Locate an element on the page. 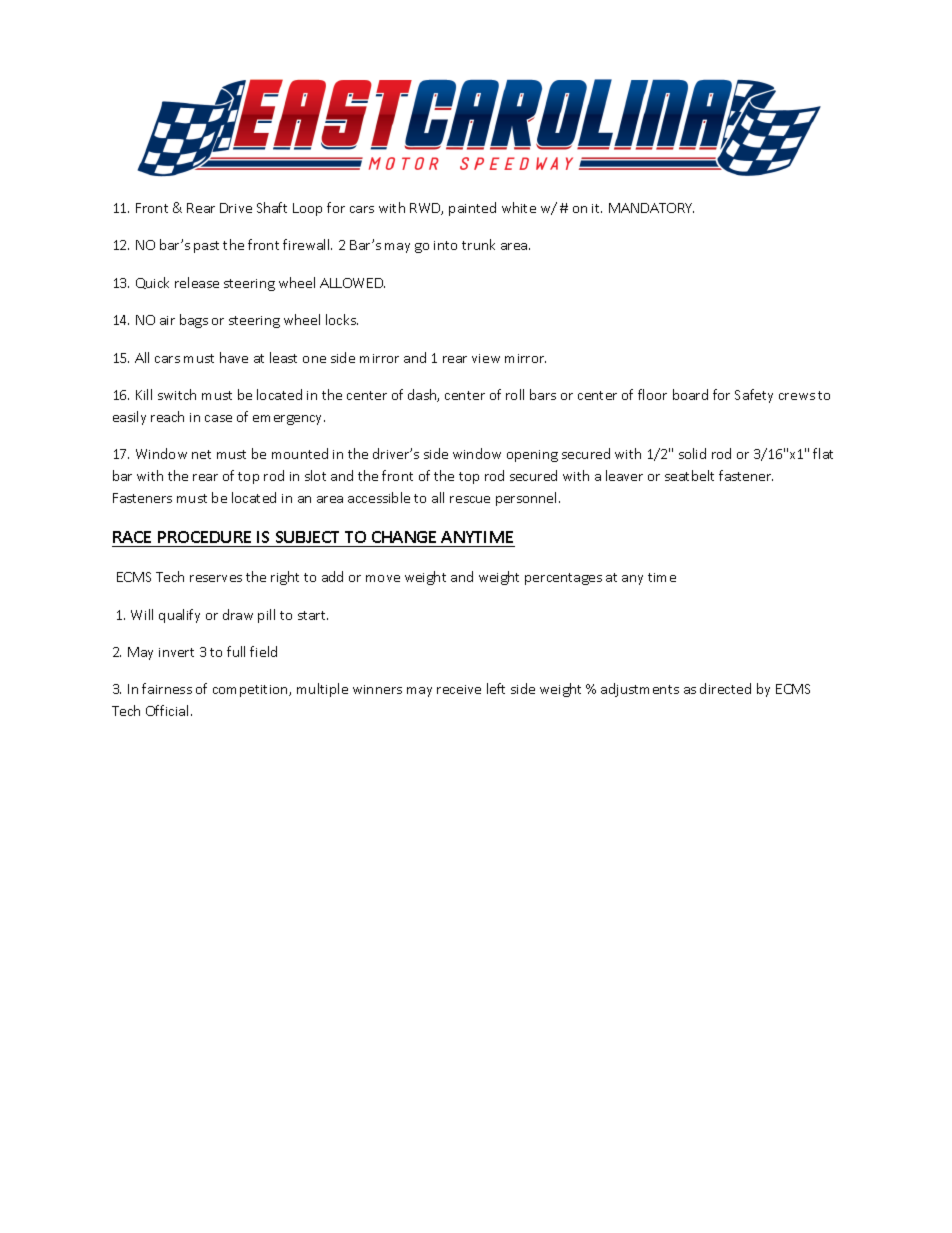  painted is located at coordinates (472, 209).
